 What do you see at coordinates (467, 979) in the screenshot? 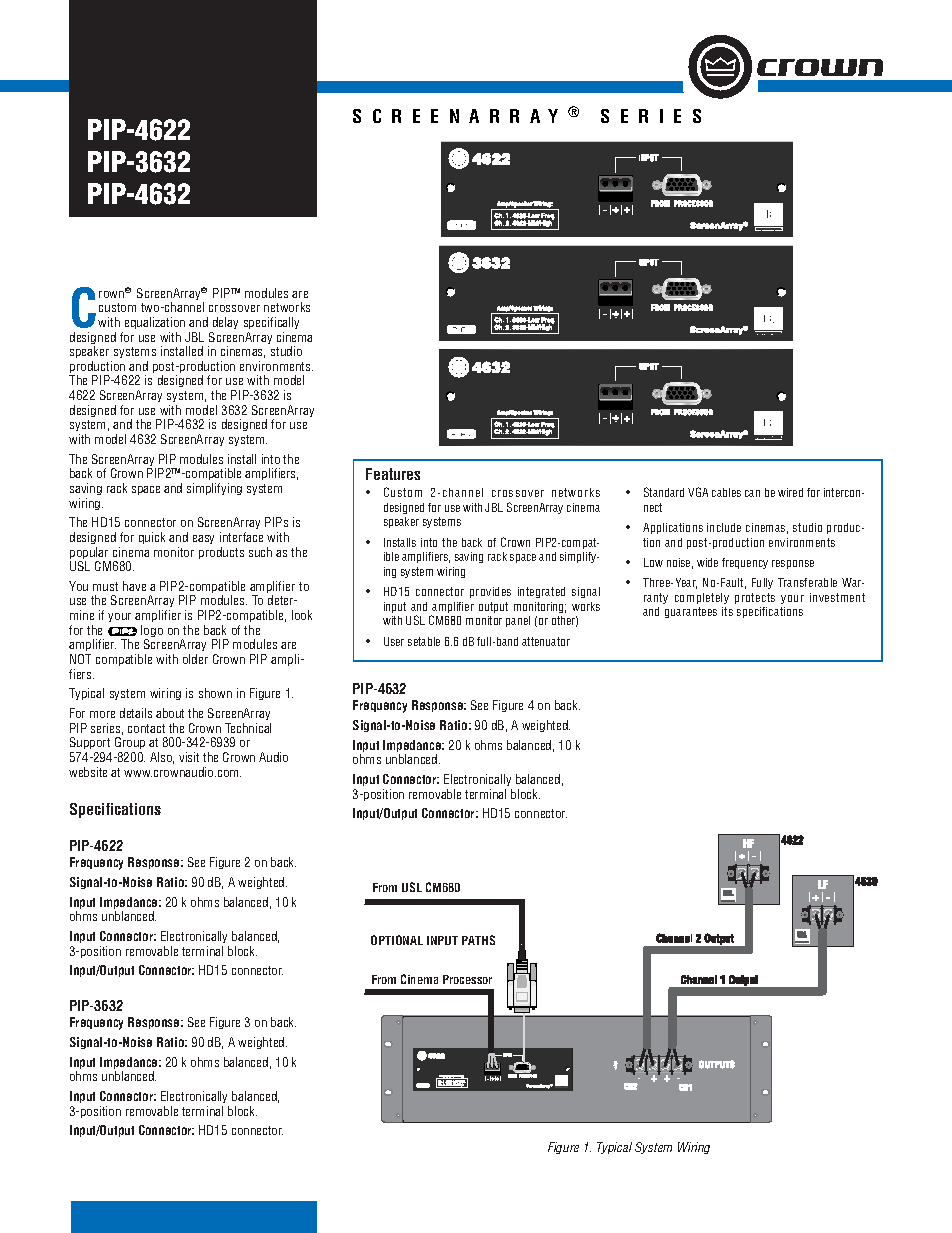
I see `Processor` at bounding box center [467, 979].
